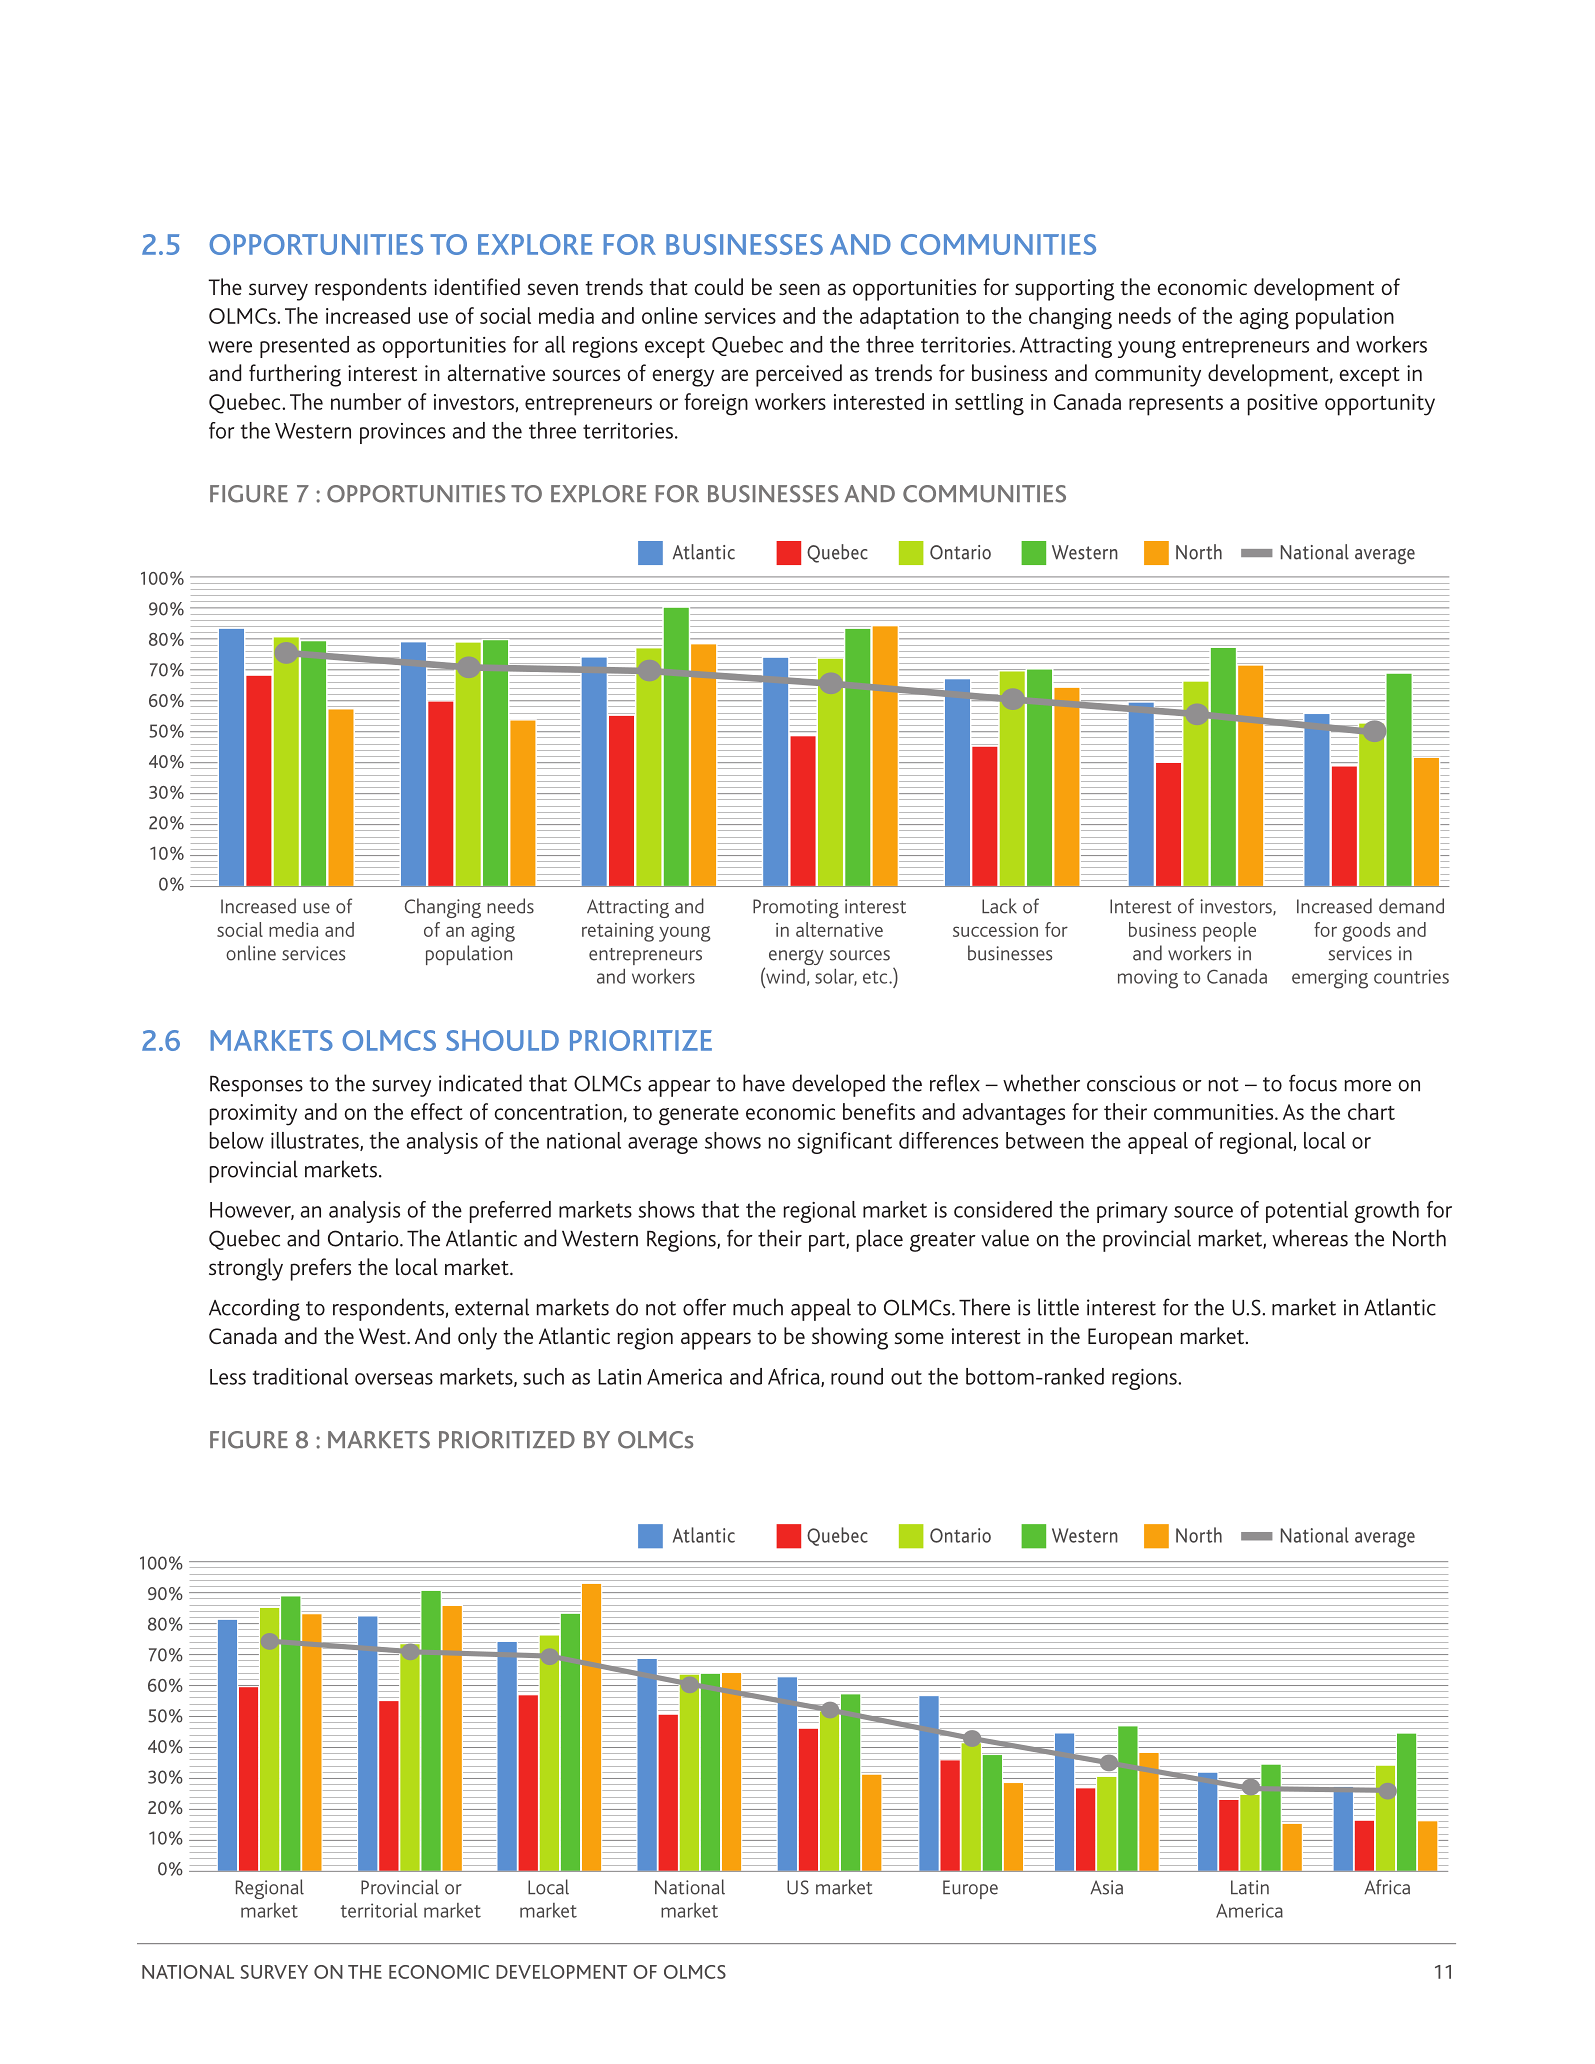 The height and width of the image is (2064, 1595). What do you see at coordinates (1283, 405) in the image?
I see `positive` at bounding box center [1283, 405].
